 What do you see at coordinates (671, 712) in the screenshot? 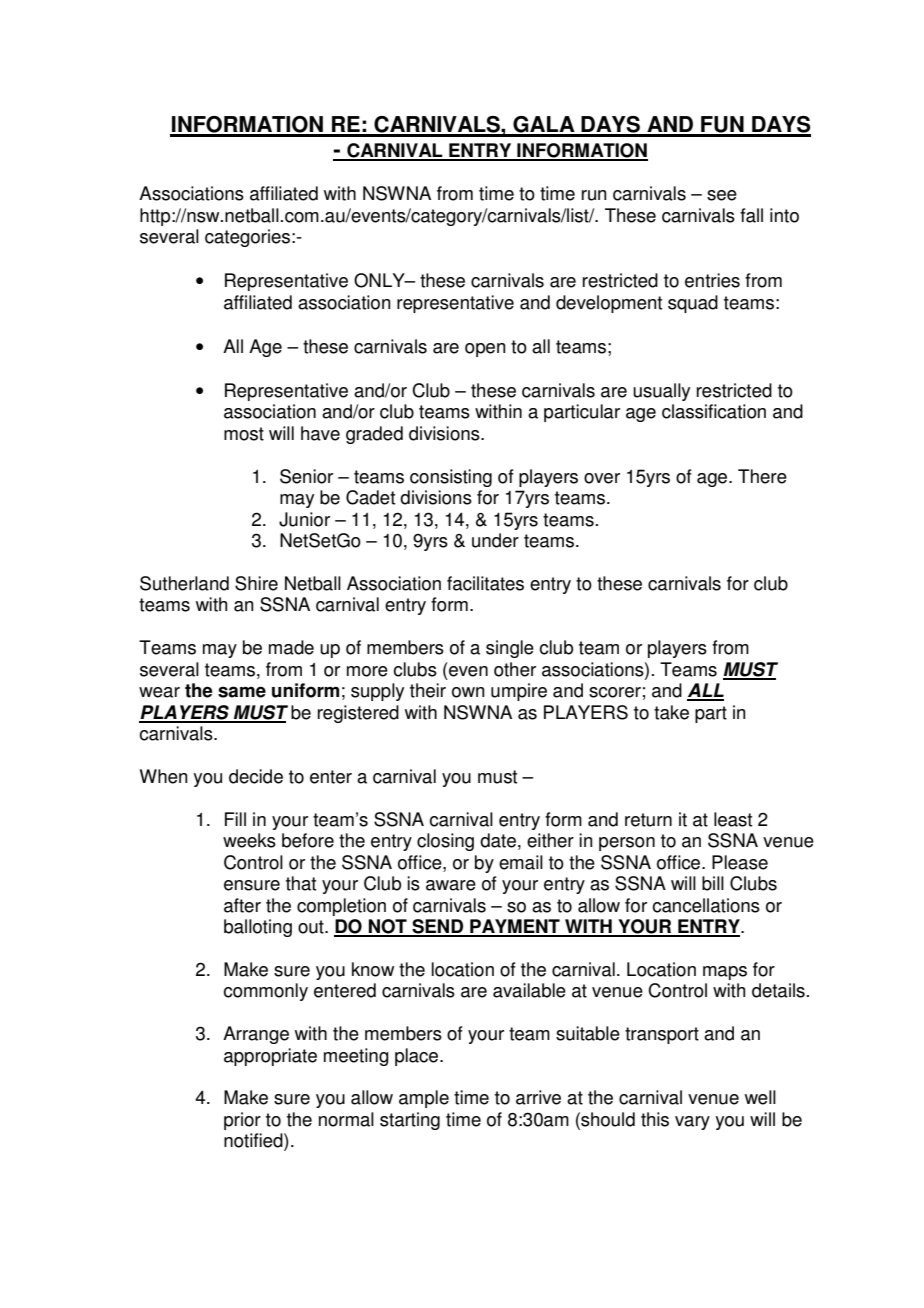
I see `take` at bounding box center [671, 712].
